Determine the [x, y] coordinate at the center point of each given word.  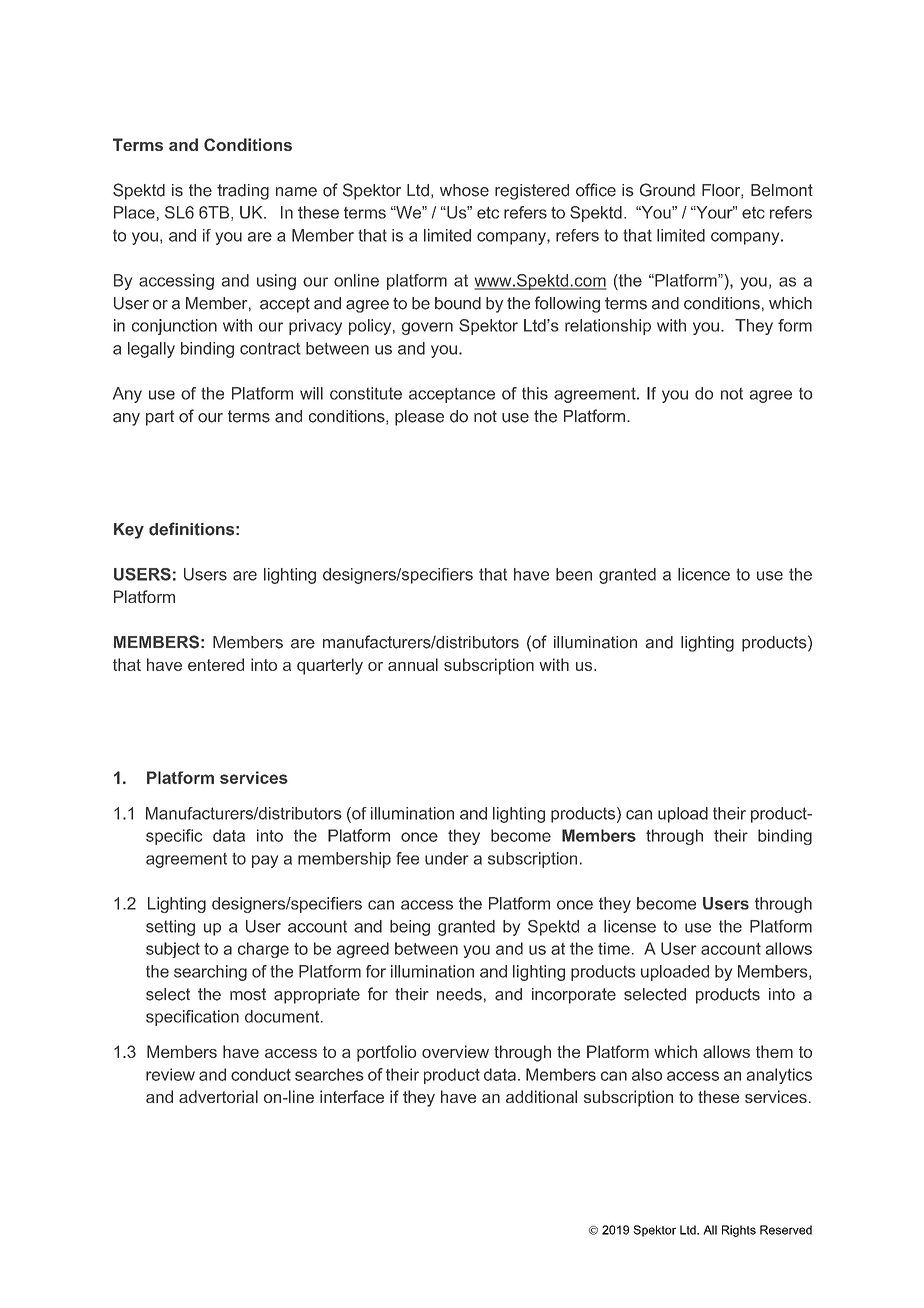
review [170, 1074]
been [574, 574]
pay [265, 861]
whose [464, 190]
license [630, 926]
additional [541, 1096]
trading [243, 192]
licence [704, 574]
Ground [667, 190]
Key [129, 531]
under [447, 858]
